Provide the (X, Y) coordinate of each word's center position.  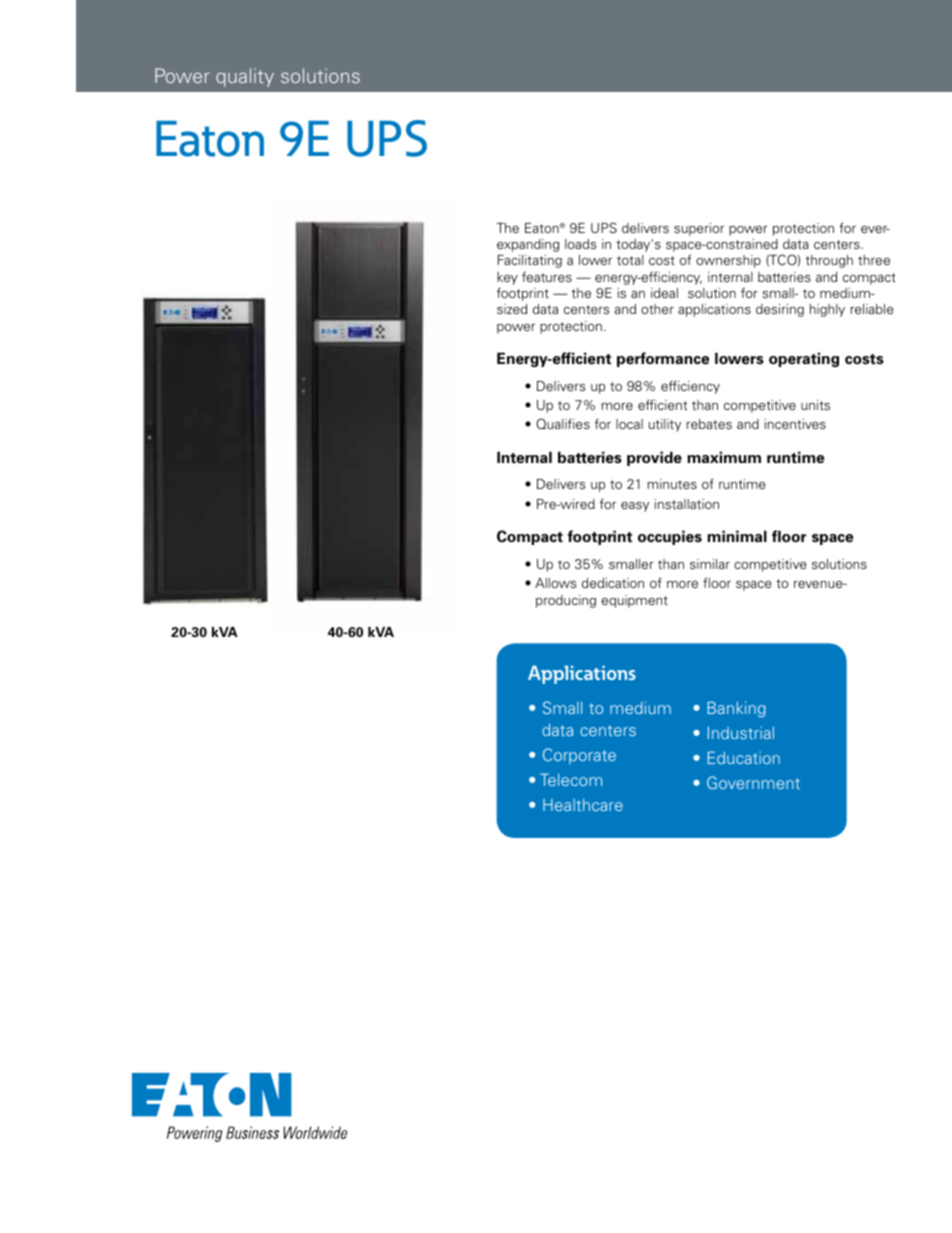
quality (245, 77)
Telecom (571, 779)
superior (699, 229)
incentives (795, 424)
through (829, 261)
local (629, 424)
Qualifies (563, 423)
